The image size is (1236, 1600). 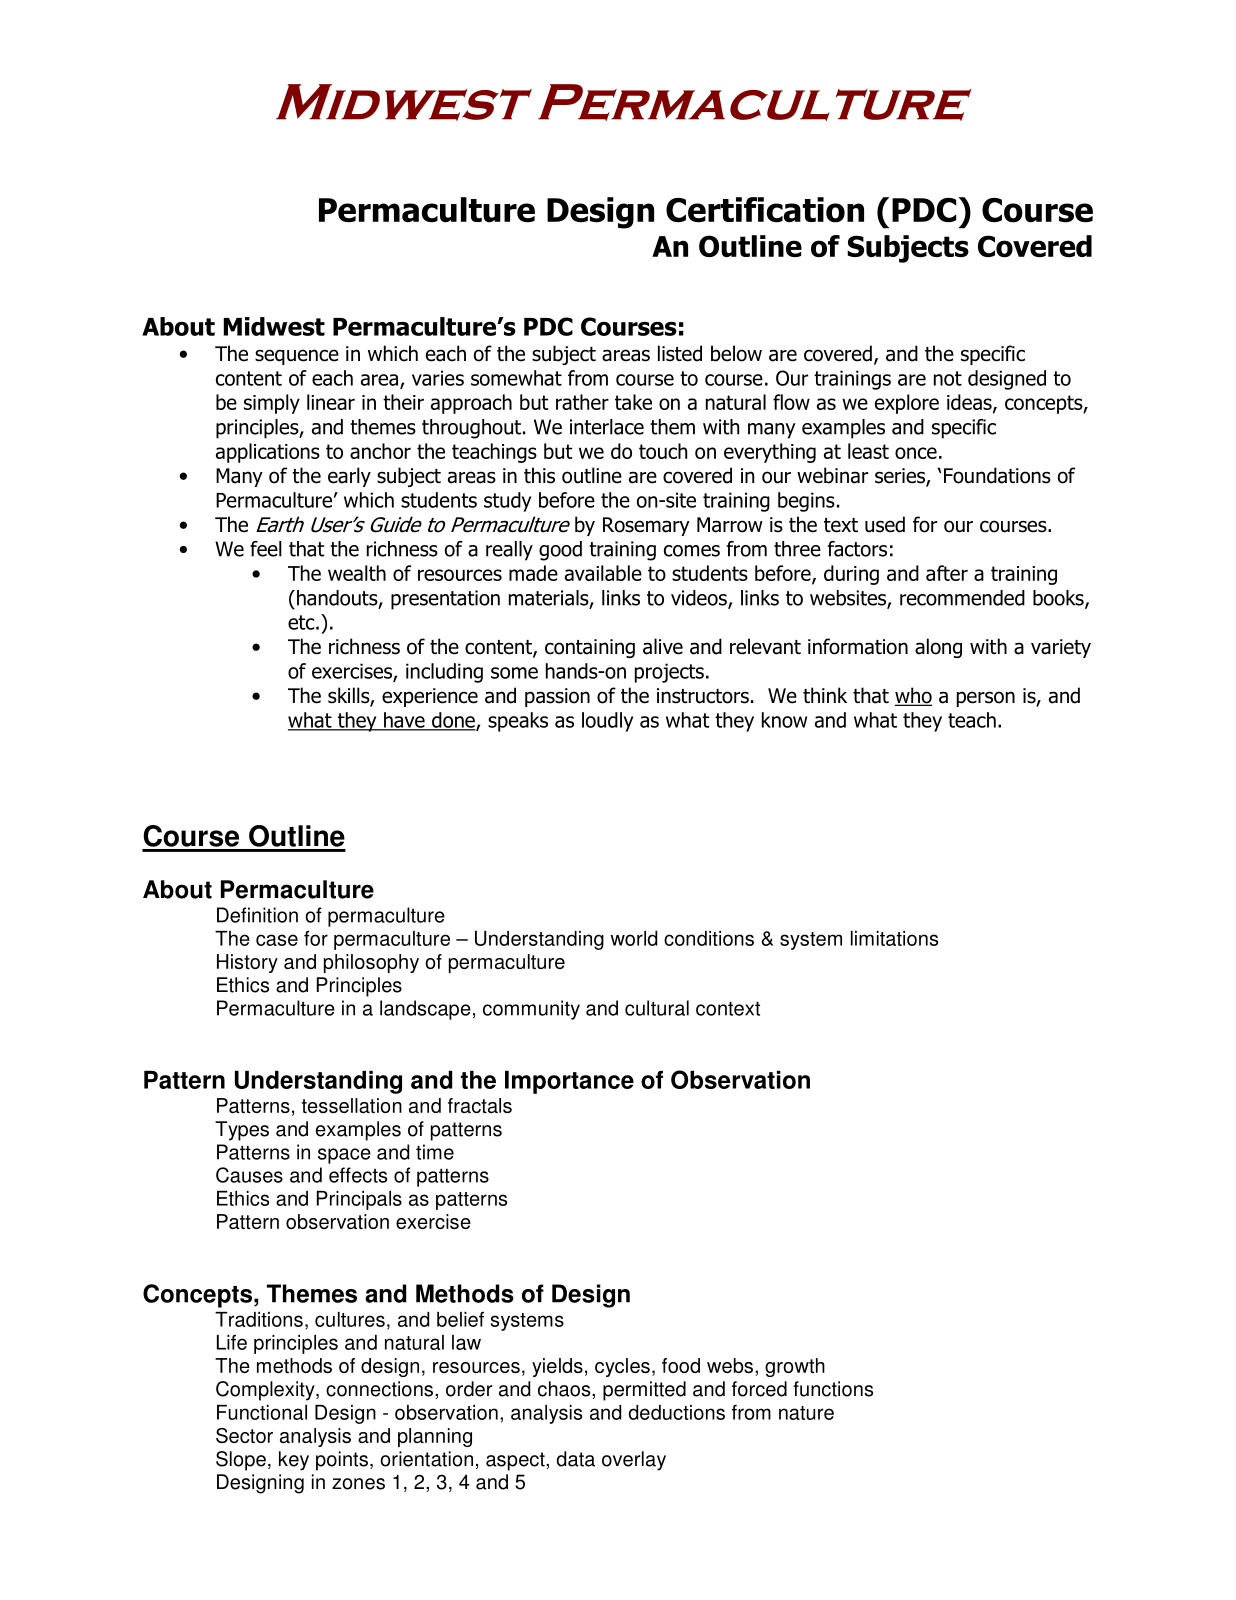 I want to click on space, so click(x=344, y=1156).
